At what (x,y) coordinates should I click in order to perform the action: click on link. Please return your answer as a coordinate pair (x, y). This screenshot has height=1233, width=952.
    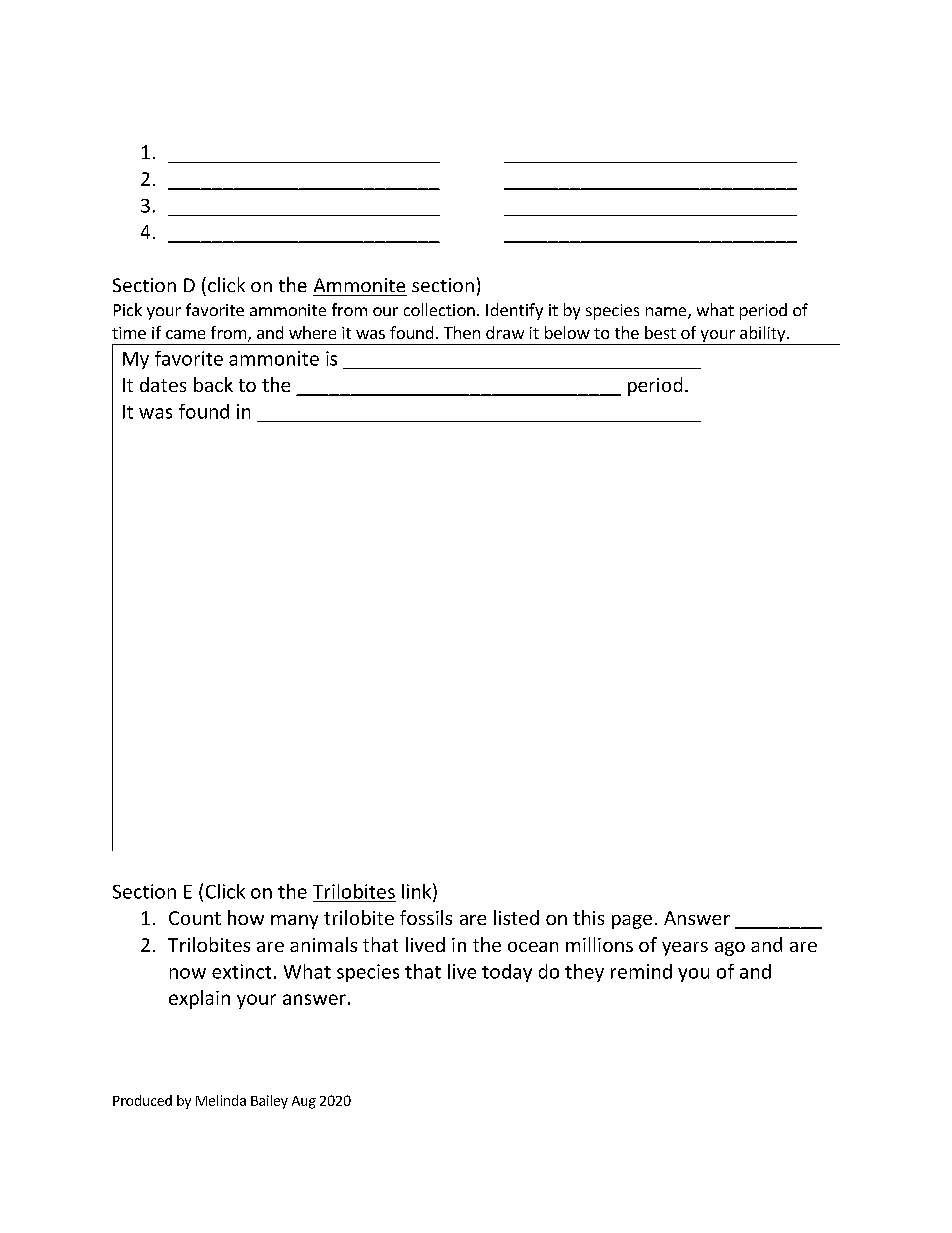
    Looking at the image, I should click on (418, 892).
